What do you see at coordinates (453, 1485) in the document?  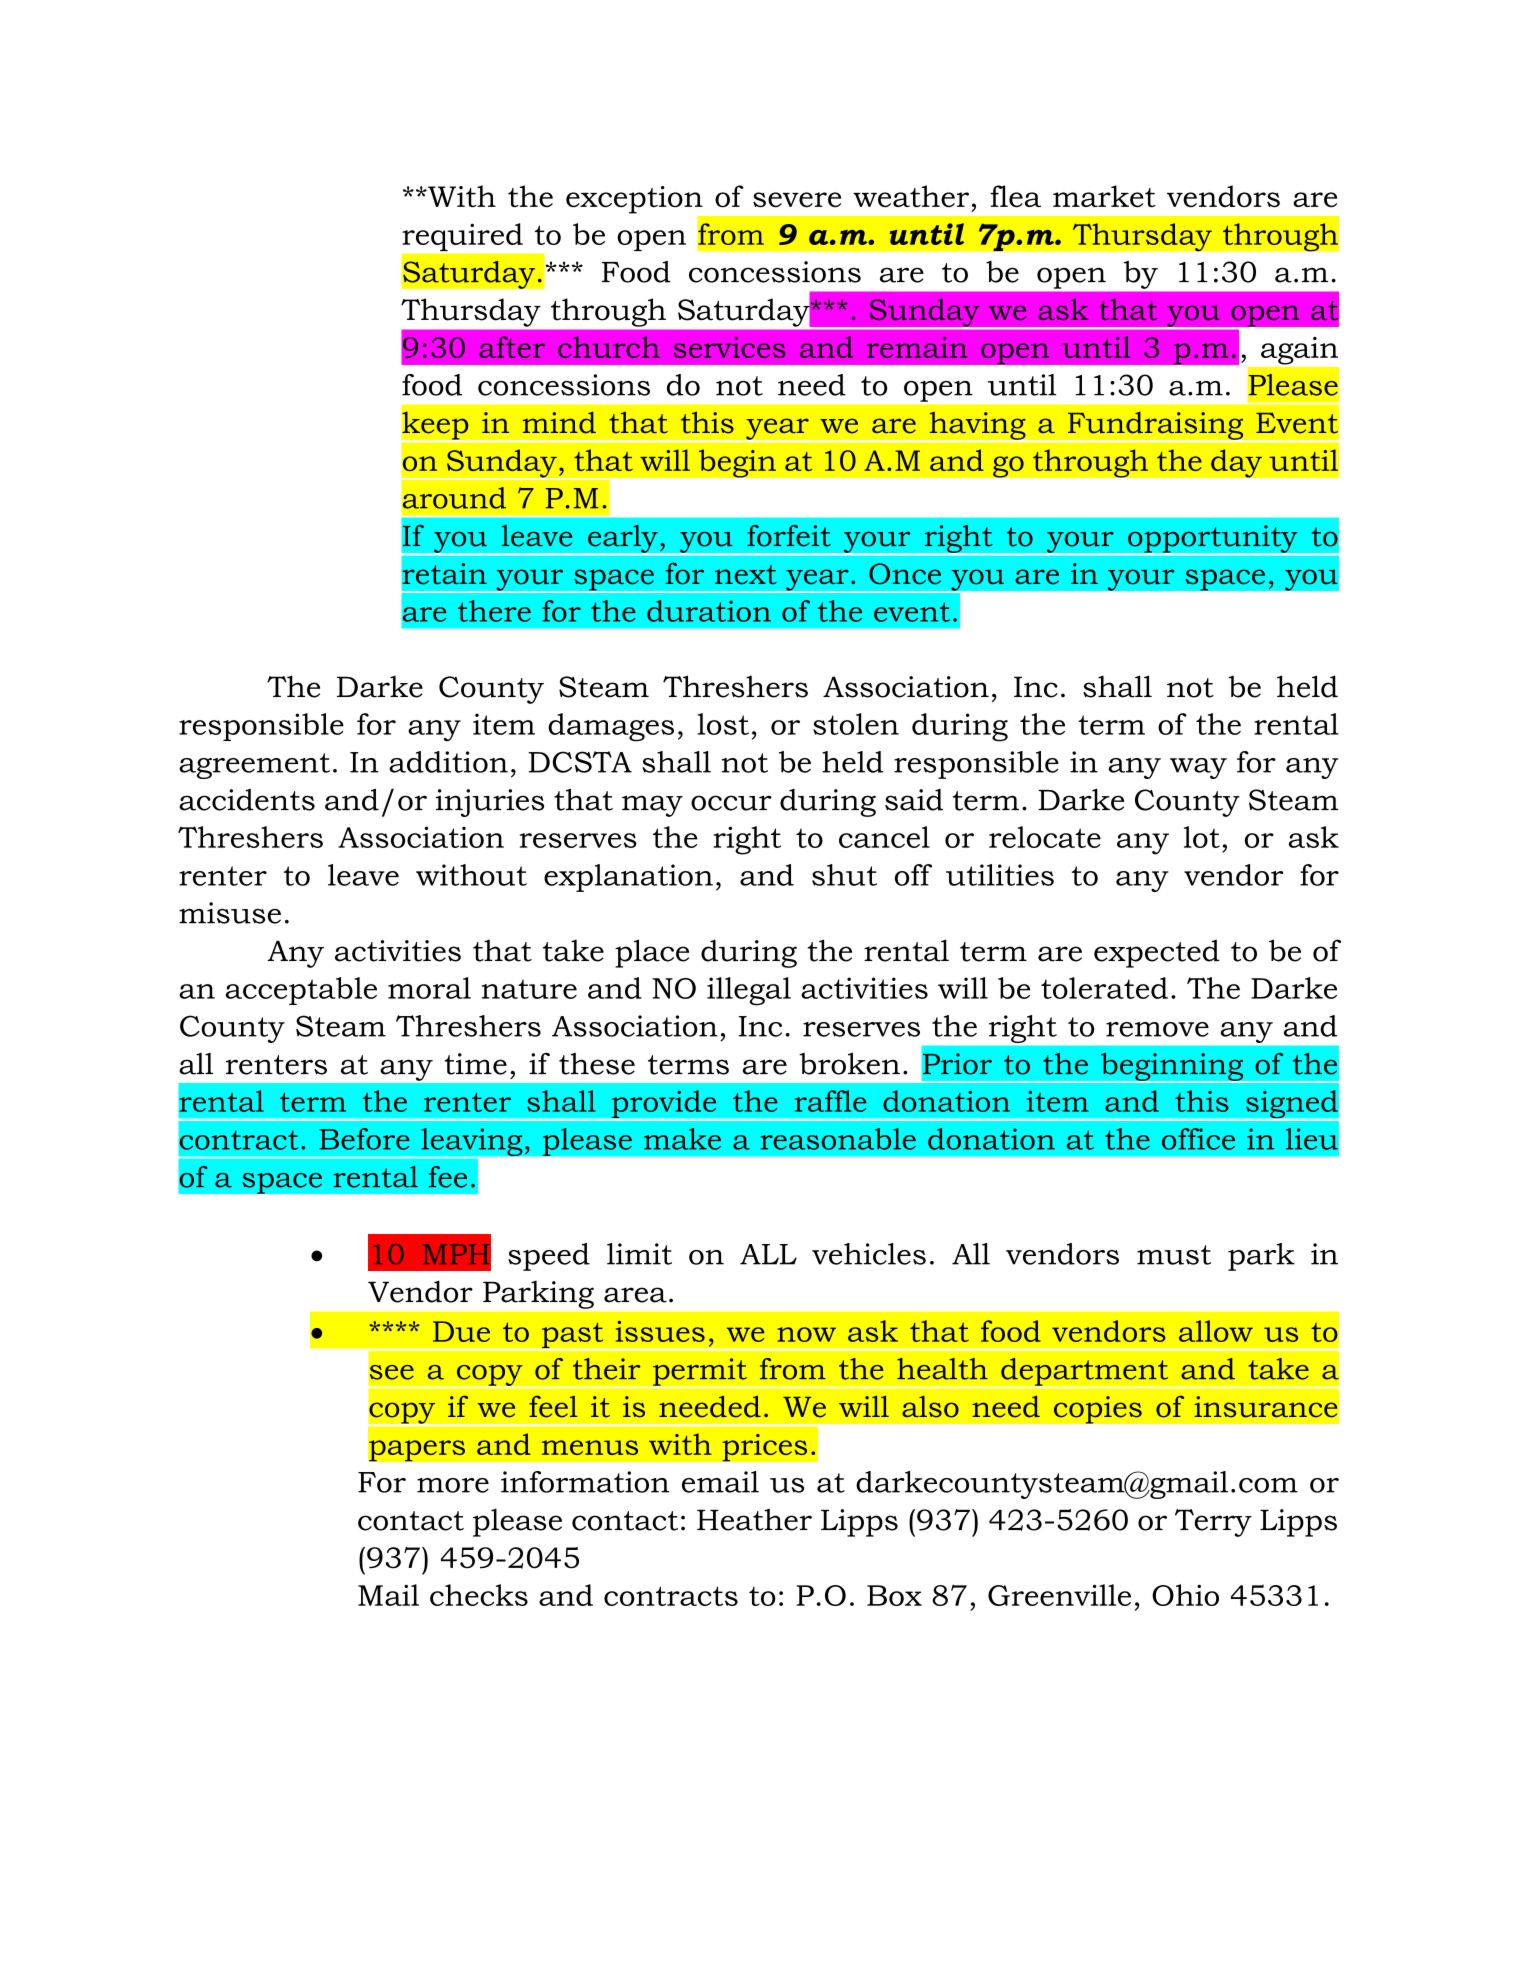 I see `more` at bounding box center [453, 1485].
